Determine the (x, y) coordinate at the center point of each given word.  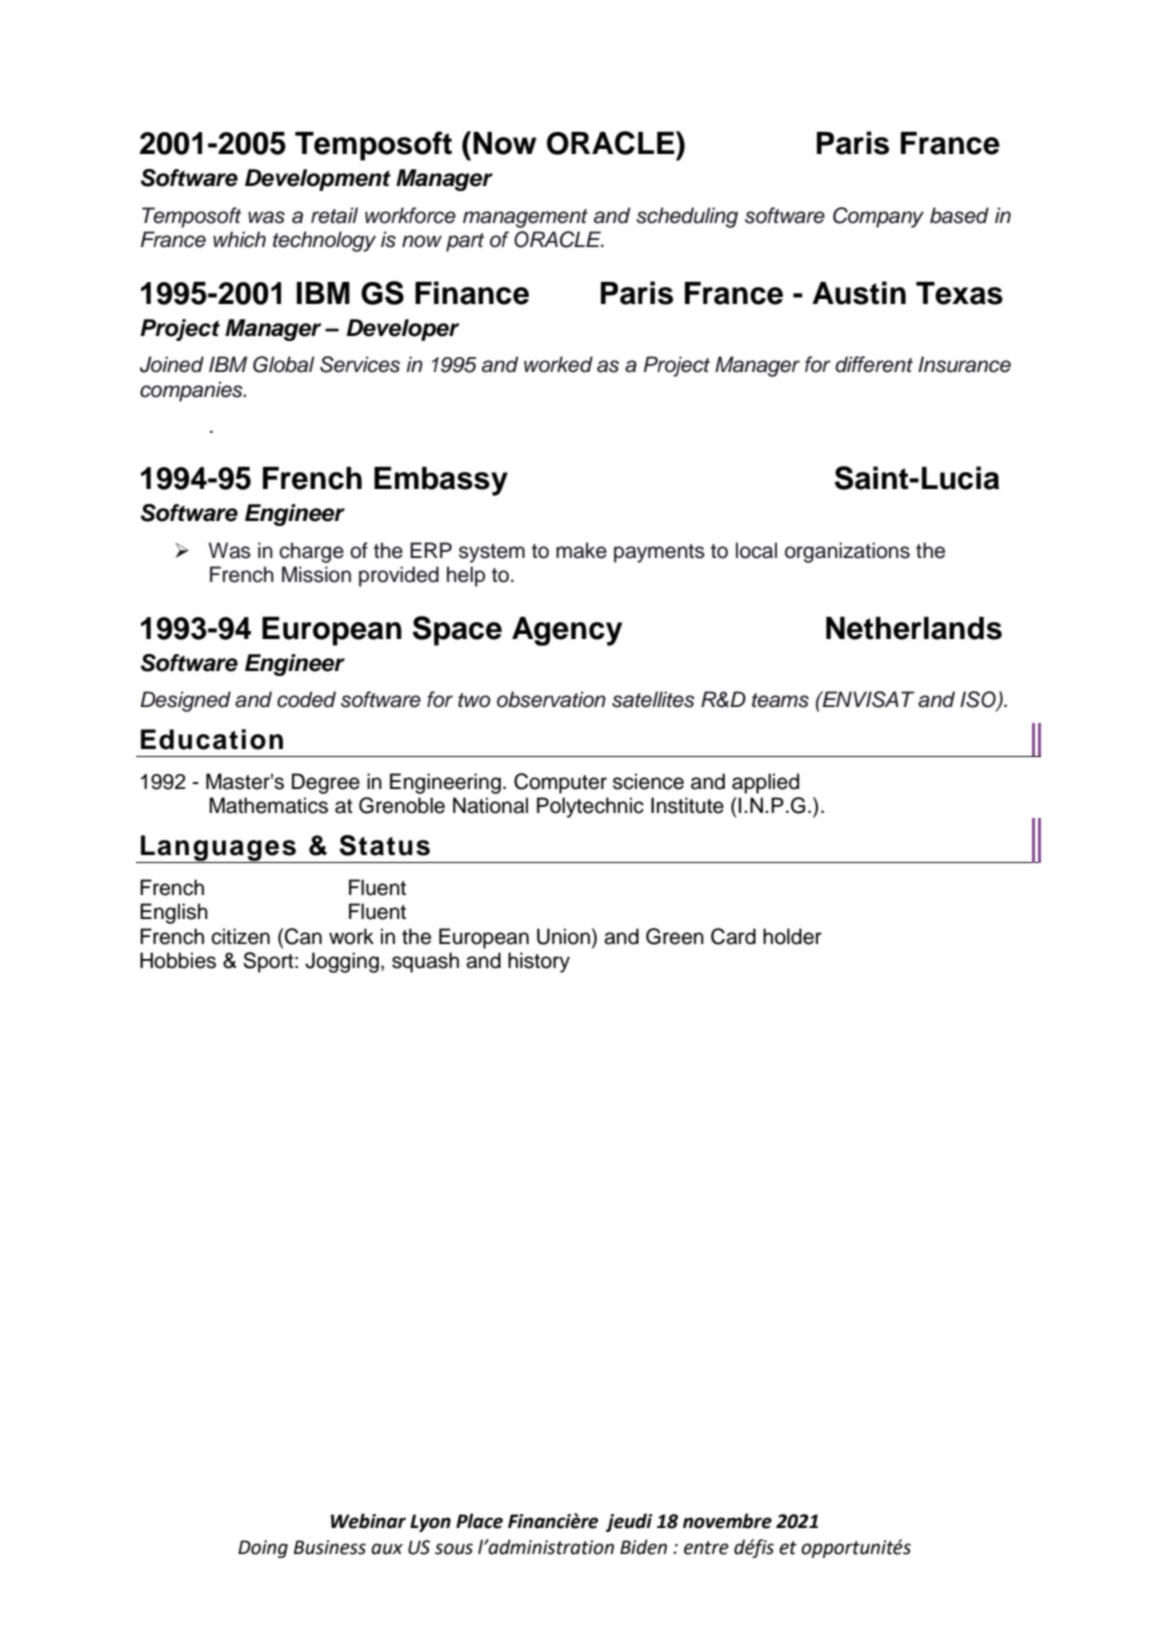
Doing (263, 1549)
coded (306, 699)
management (525, 218)
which (239, 239)
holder (792, 936)
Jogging (342, 962)
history (539, 962)
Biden (643, 1547)
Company (878, 217)
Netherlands (914, 628)
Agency (567, 631)
